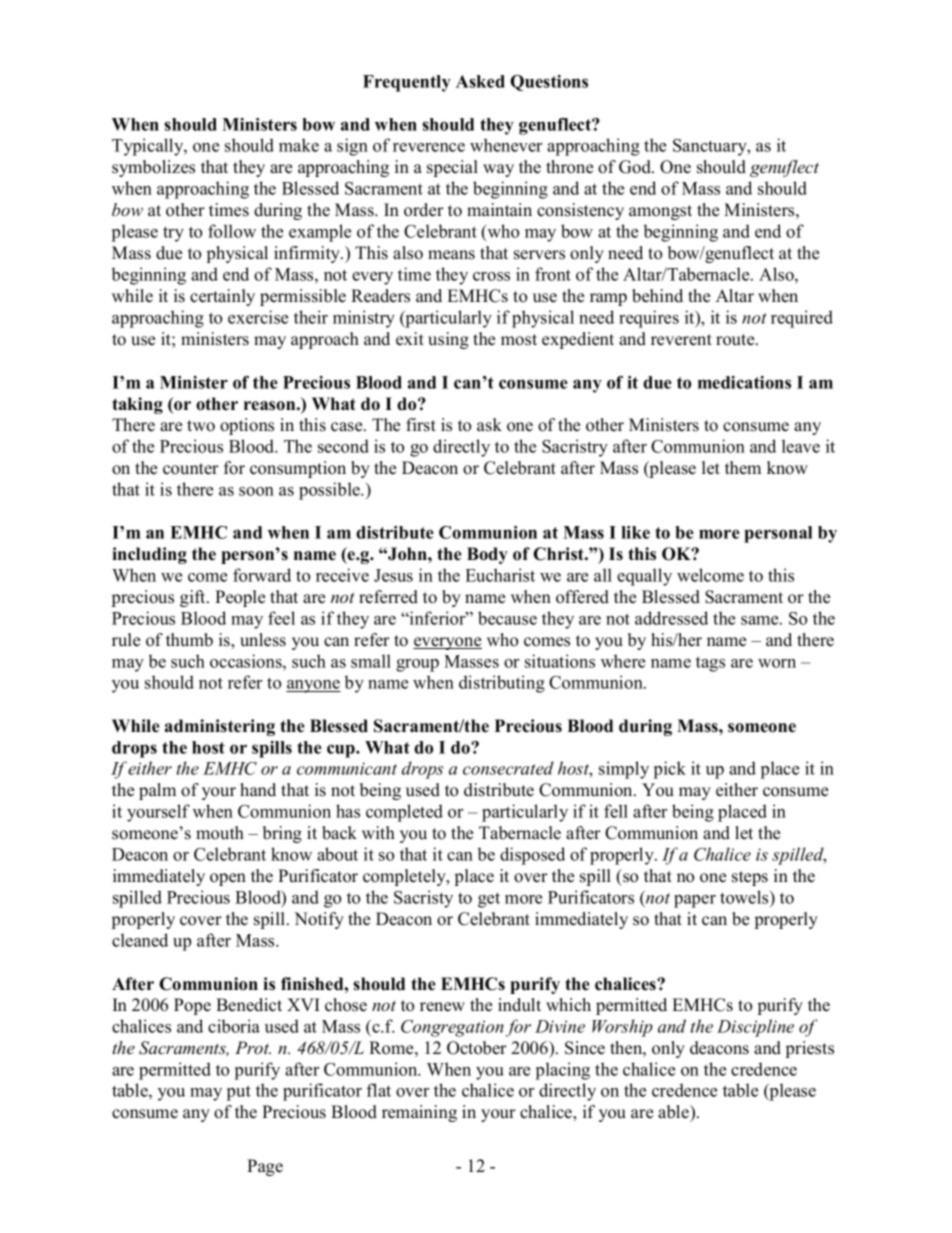  What do you see at coordinates (239, 1093) in the screenshot?
I see `put` at bounding box center [239, 1093].
